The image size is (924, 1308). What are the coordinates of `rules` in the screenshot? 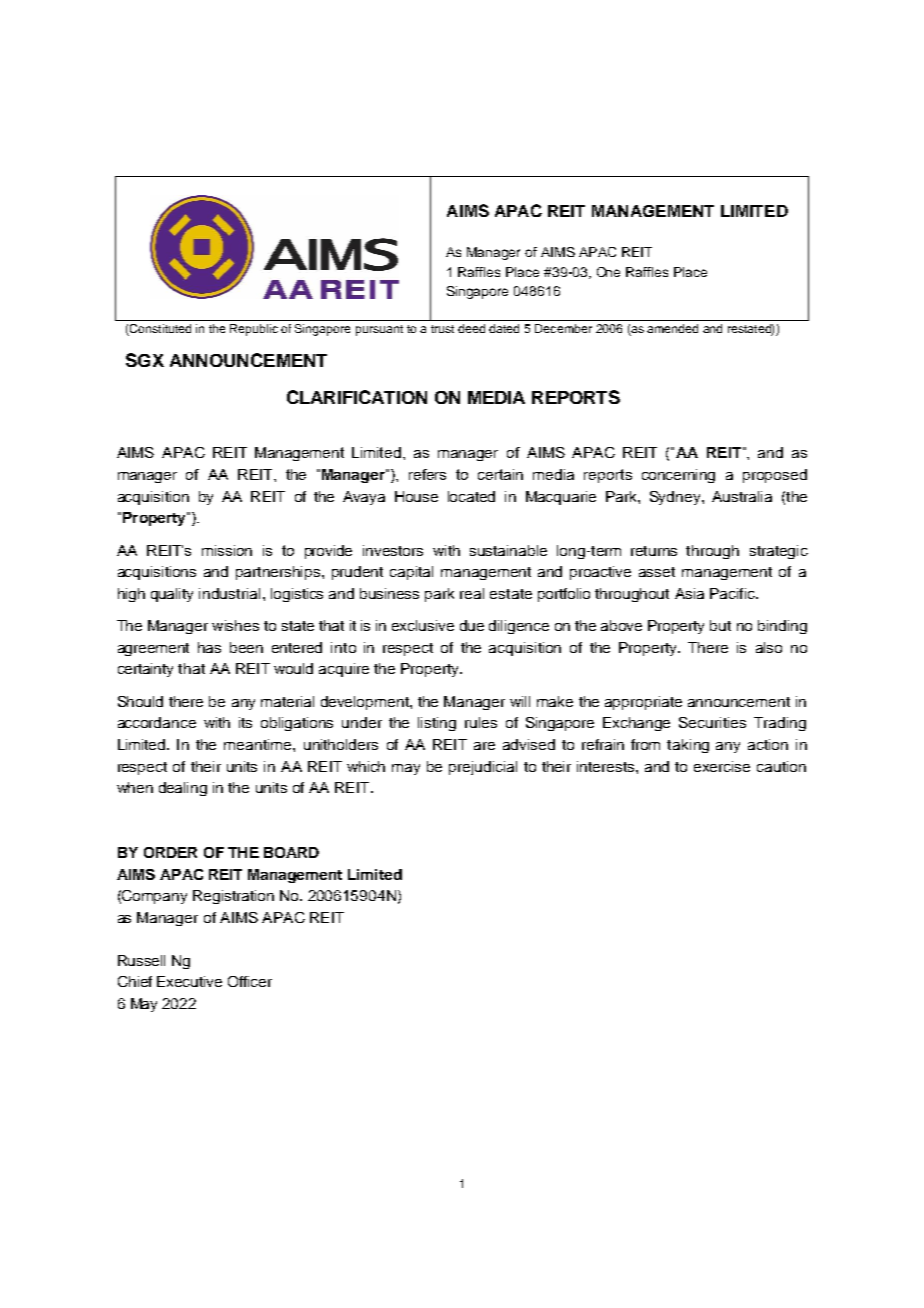 It's located at (481, 722).
